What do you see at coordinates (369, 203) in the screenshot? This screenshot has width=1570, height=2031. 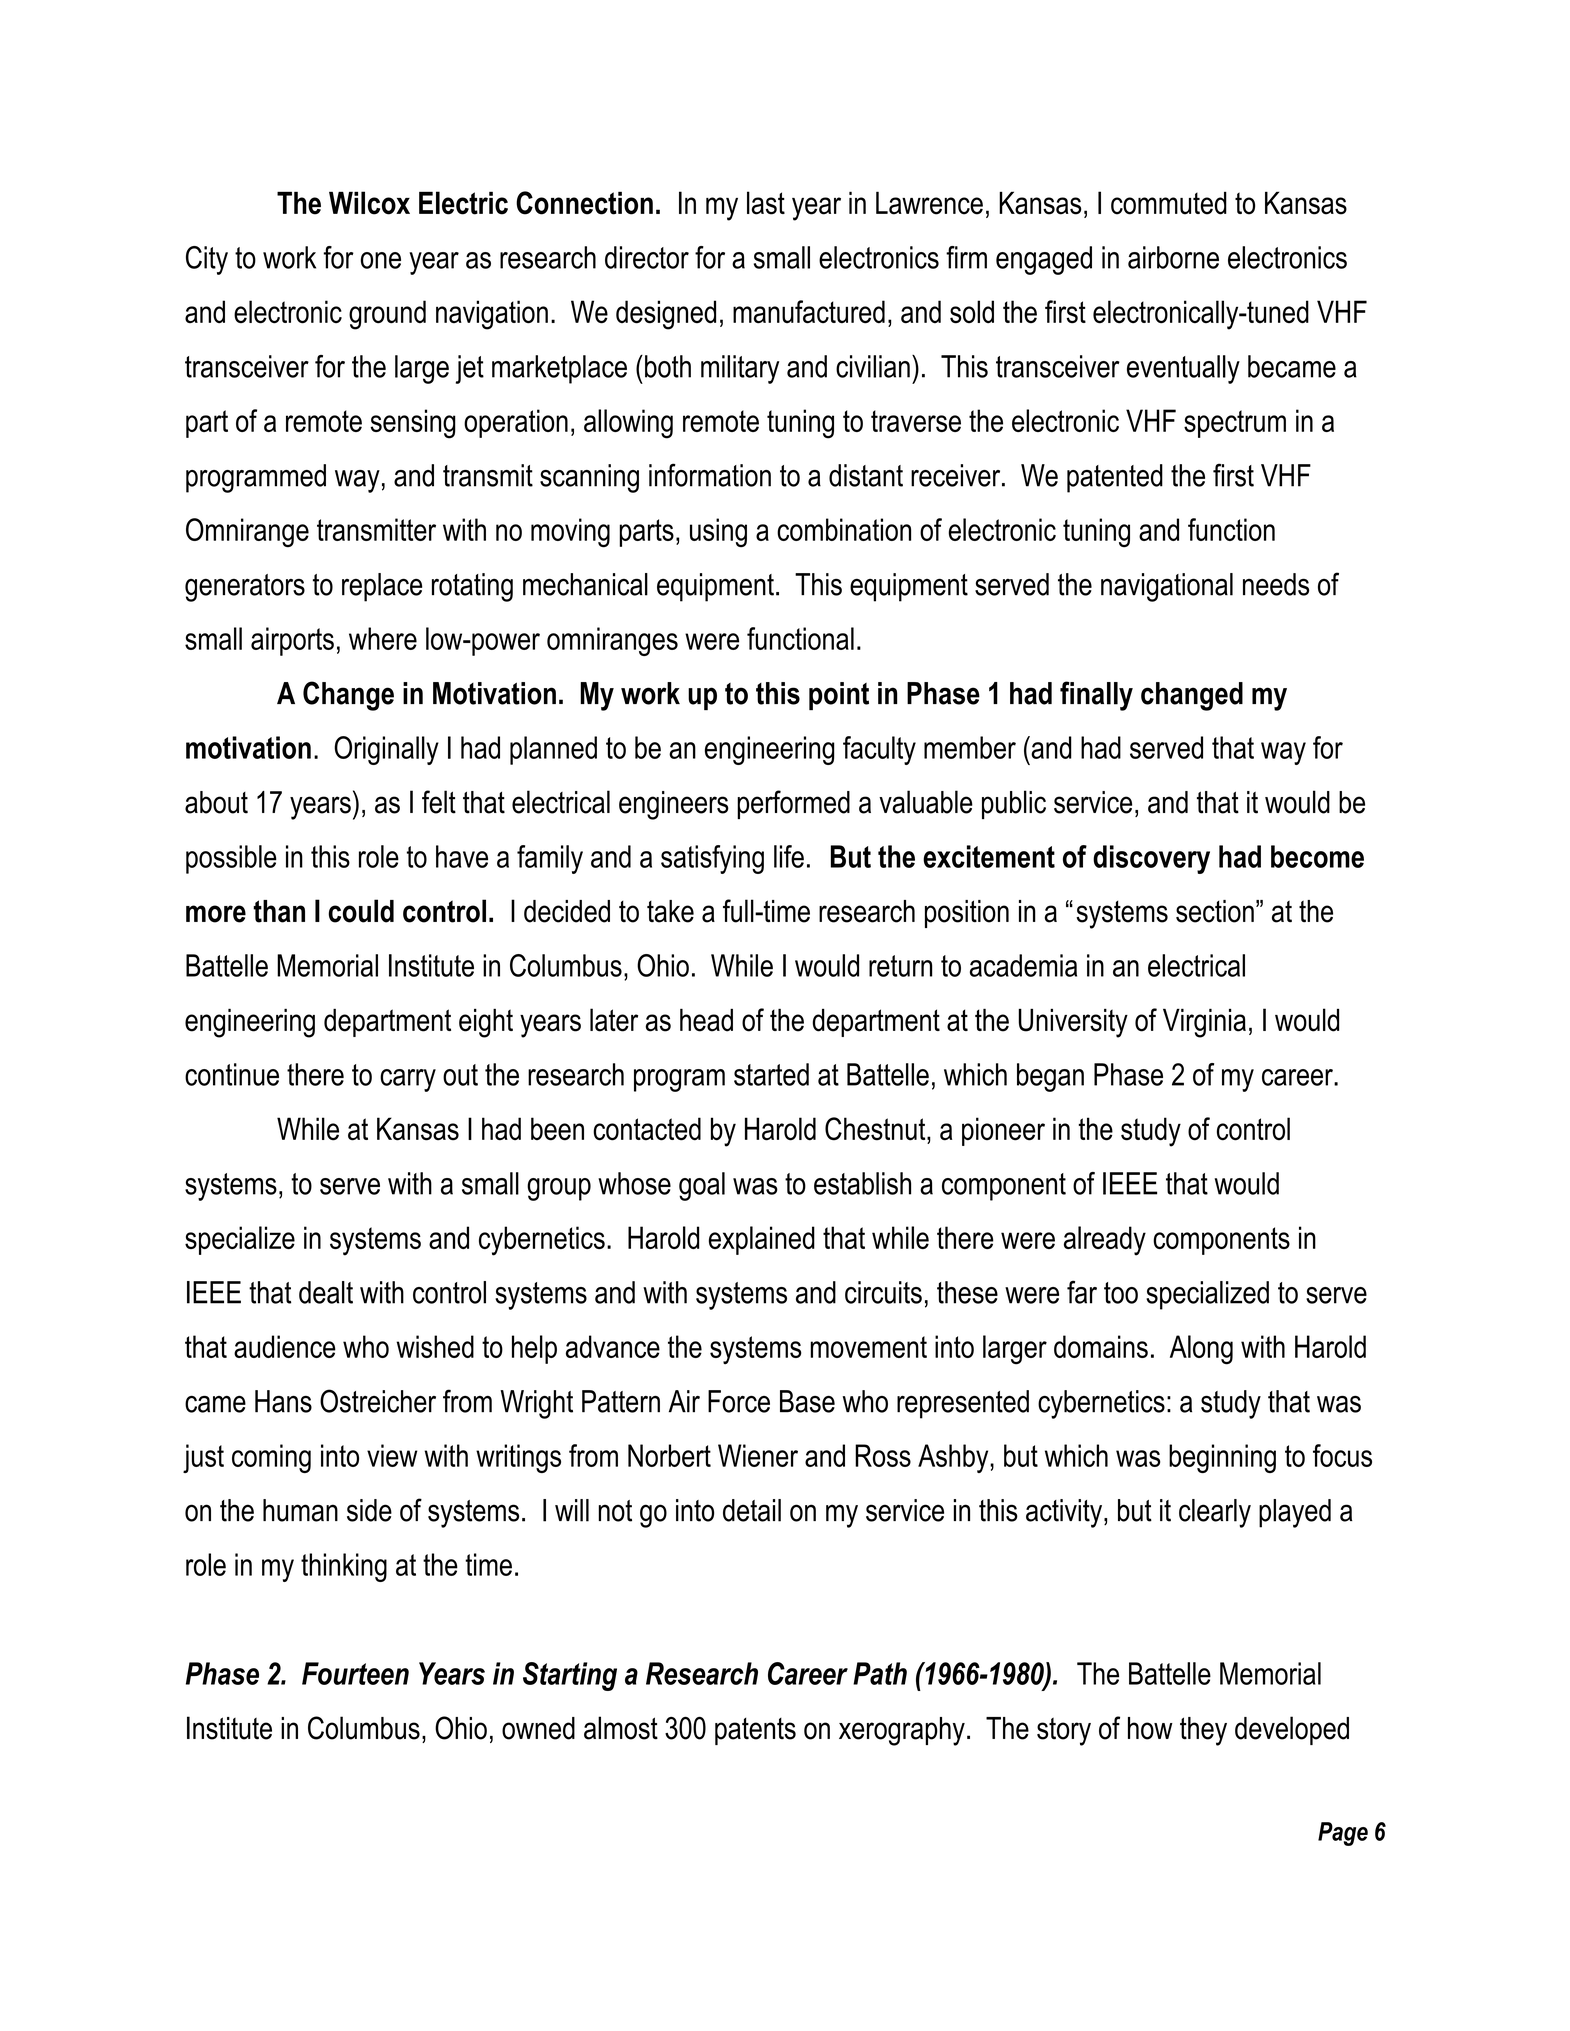 I see `Wilcox` at bounding box center [369, 203].
